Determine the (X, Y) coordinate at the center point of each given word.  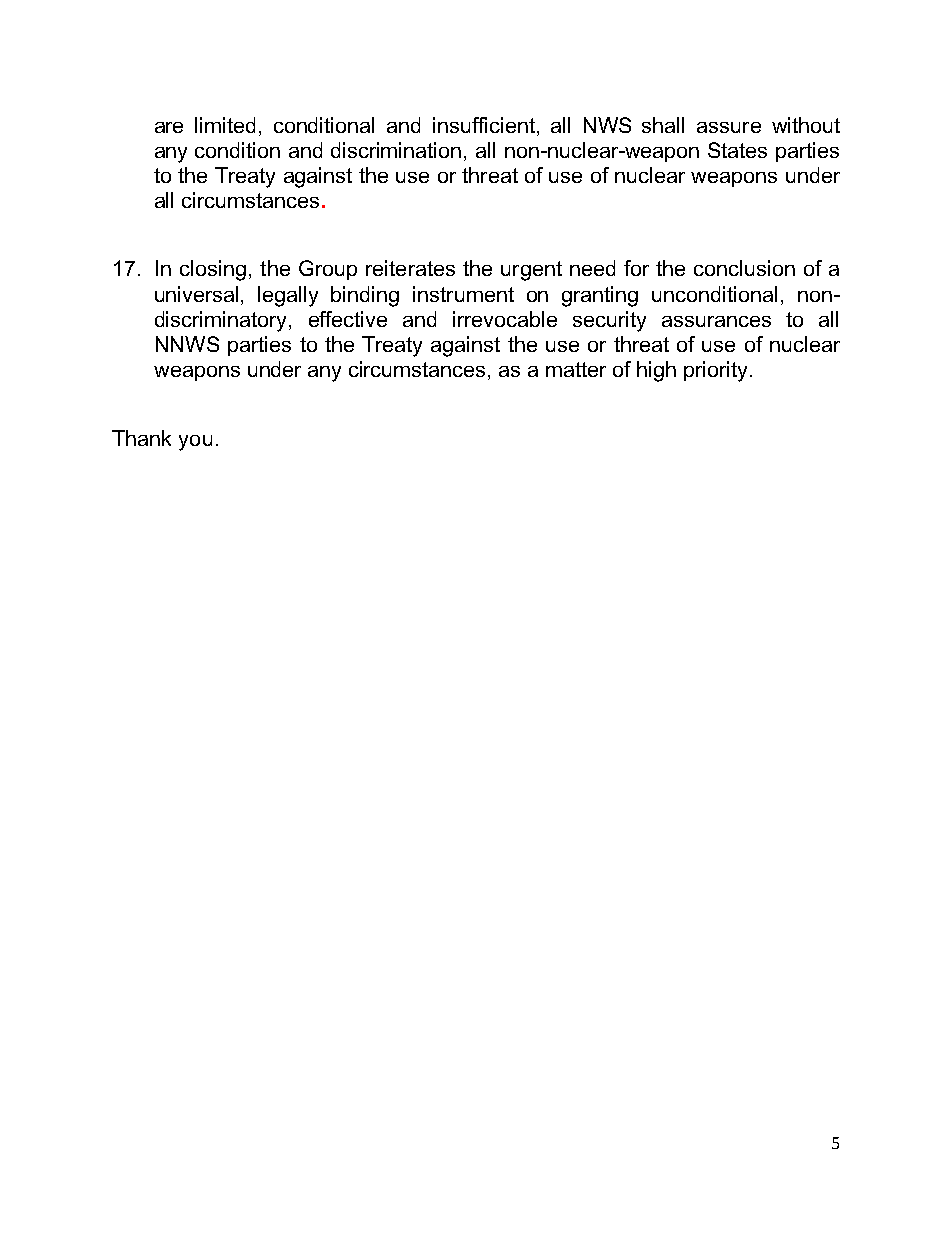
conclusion (744, 268)
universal (196, 294)
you (195, 443)
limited (225, 125)
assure (729, 127)
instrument (463, 294)
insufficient (484, 125)
